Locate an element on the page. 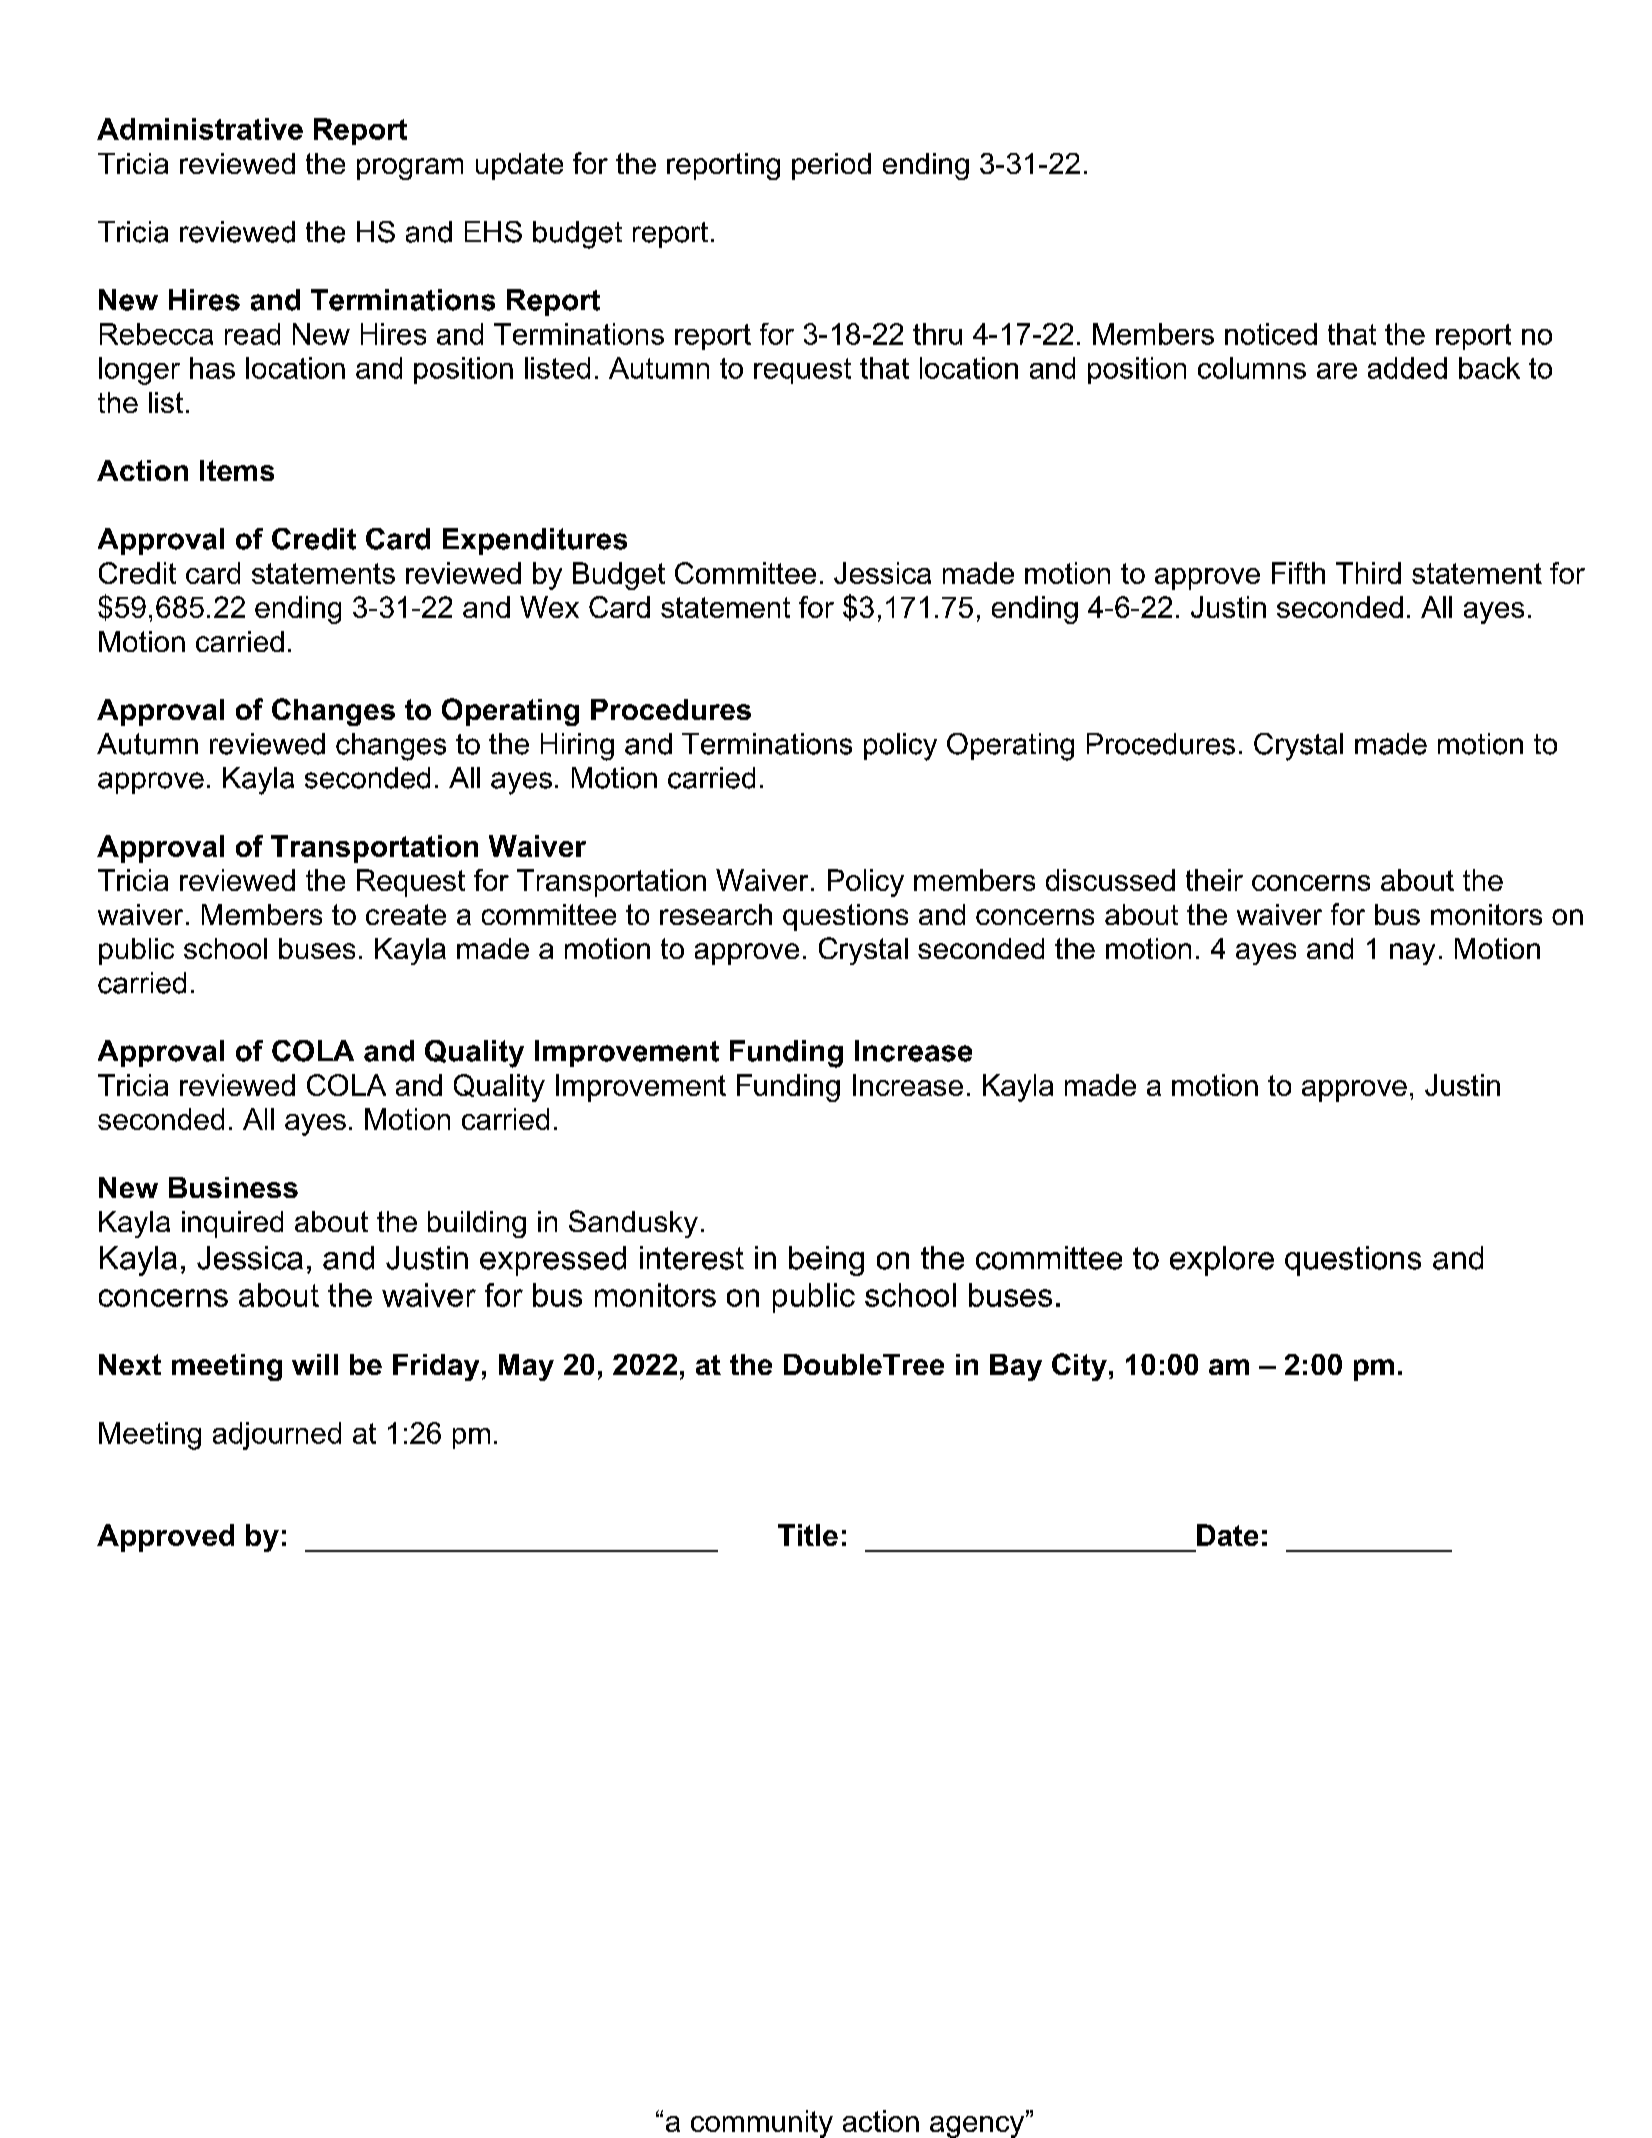 The height and width of the document is (2138, 1652). research is located at coordinates (716, 914).
